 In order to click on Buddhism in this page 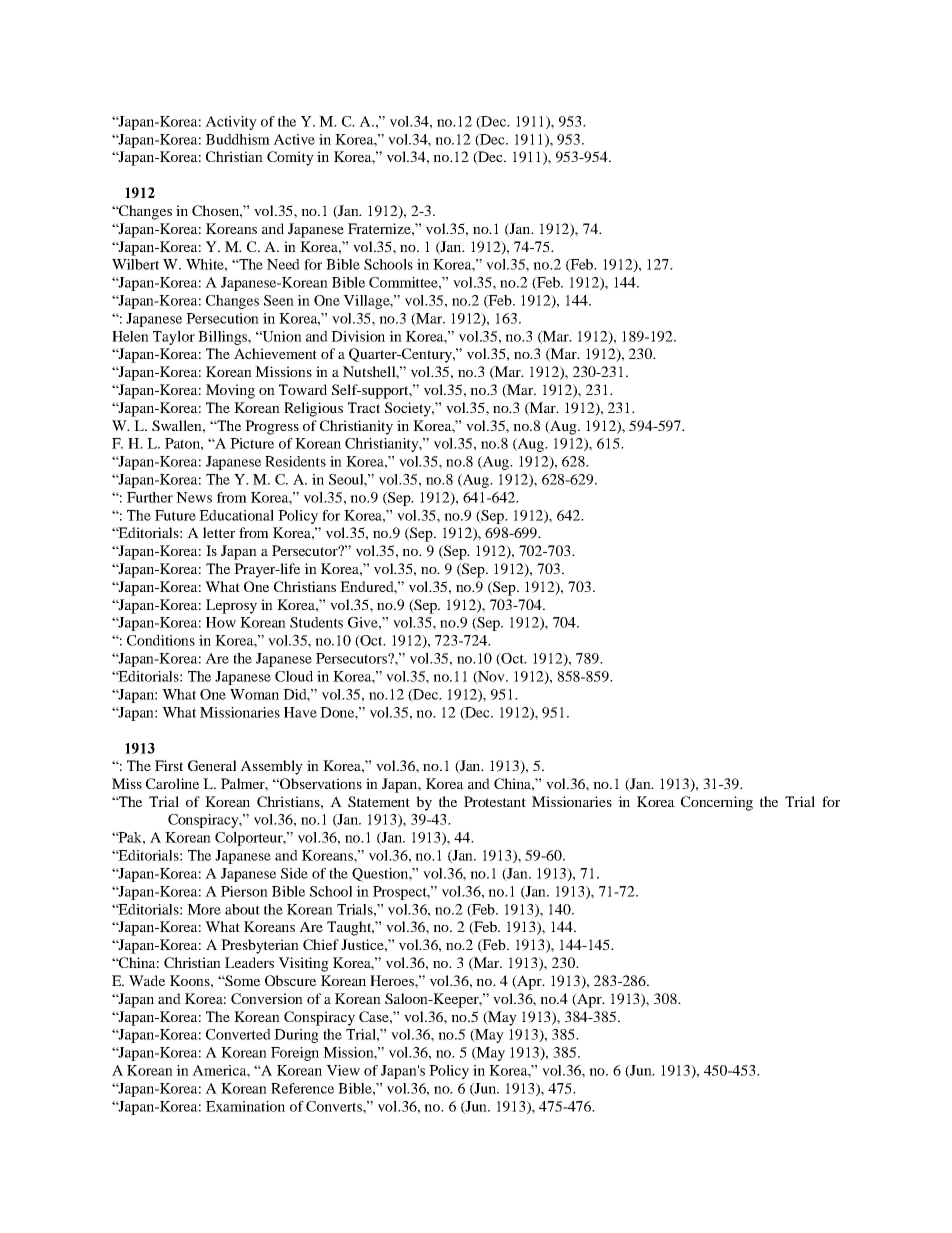, I will do `click(238, 139)`.
